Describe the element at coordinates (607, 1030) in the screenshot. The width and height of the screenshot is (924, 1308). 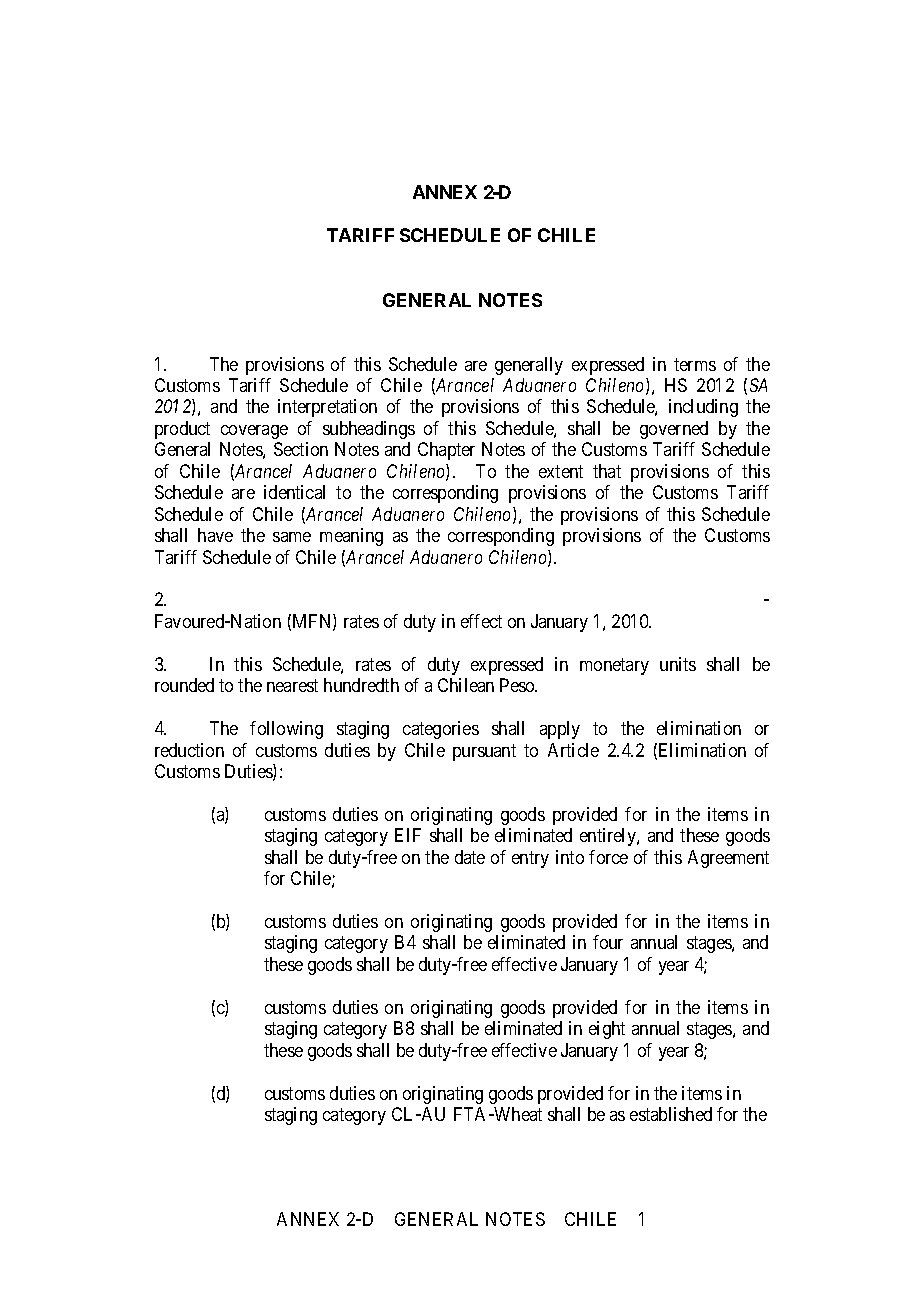
I see `eight` at that location.
